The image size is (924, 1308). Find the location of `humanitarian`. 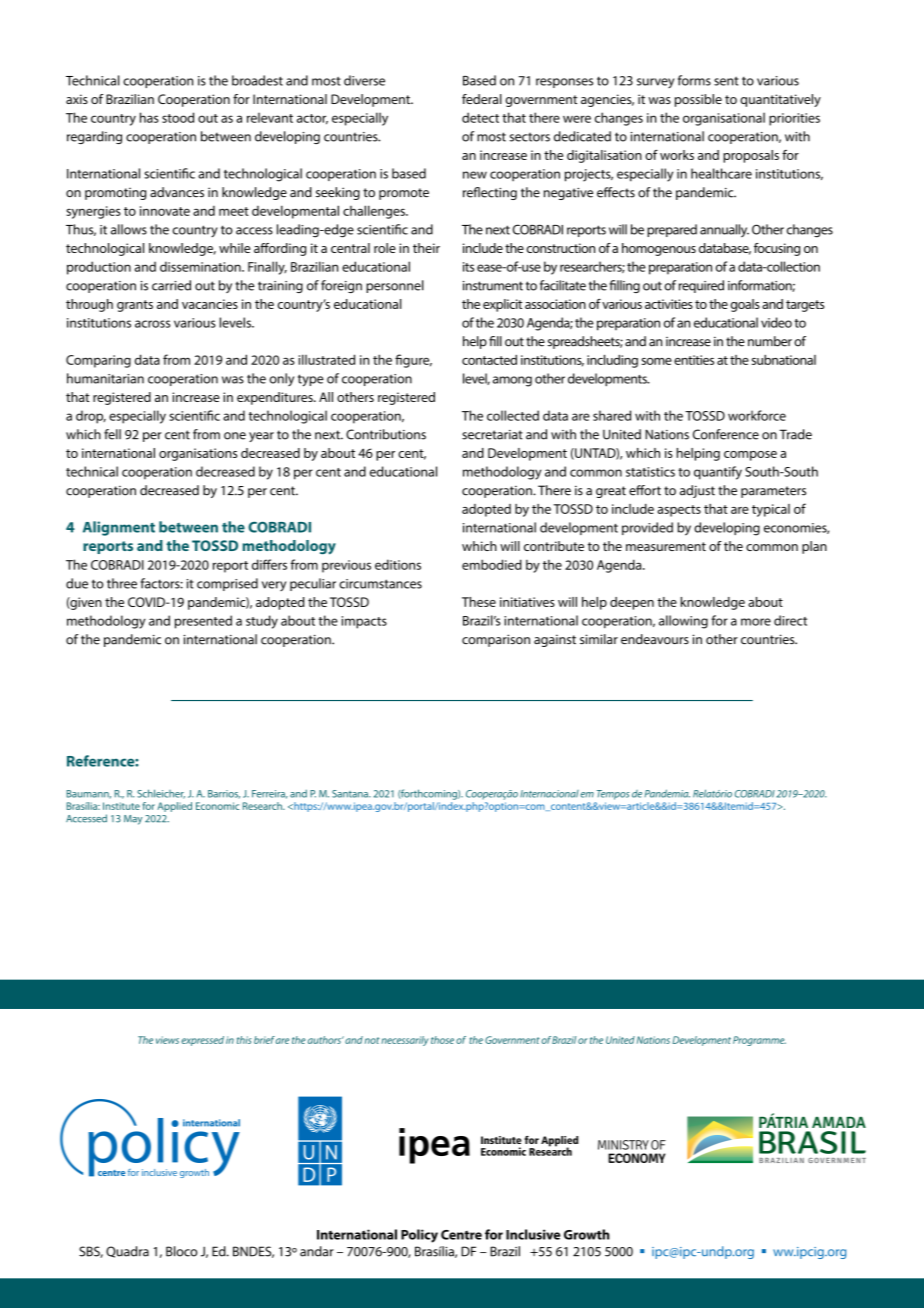

humanitarian is located at coordinates (105, 378).
